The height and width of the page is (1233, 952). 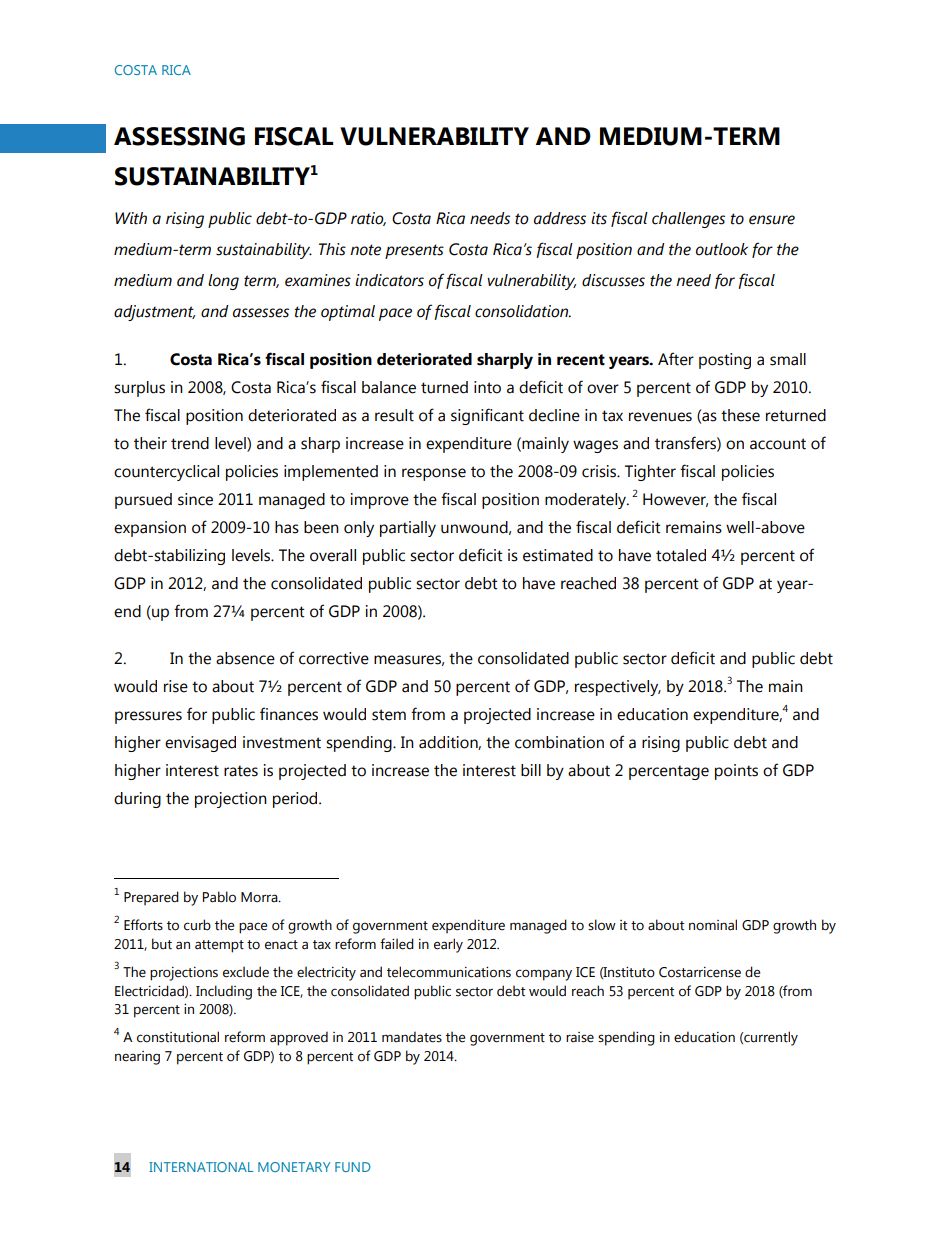 I want to click on rates, so click(x=241, y=771).
